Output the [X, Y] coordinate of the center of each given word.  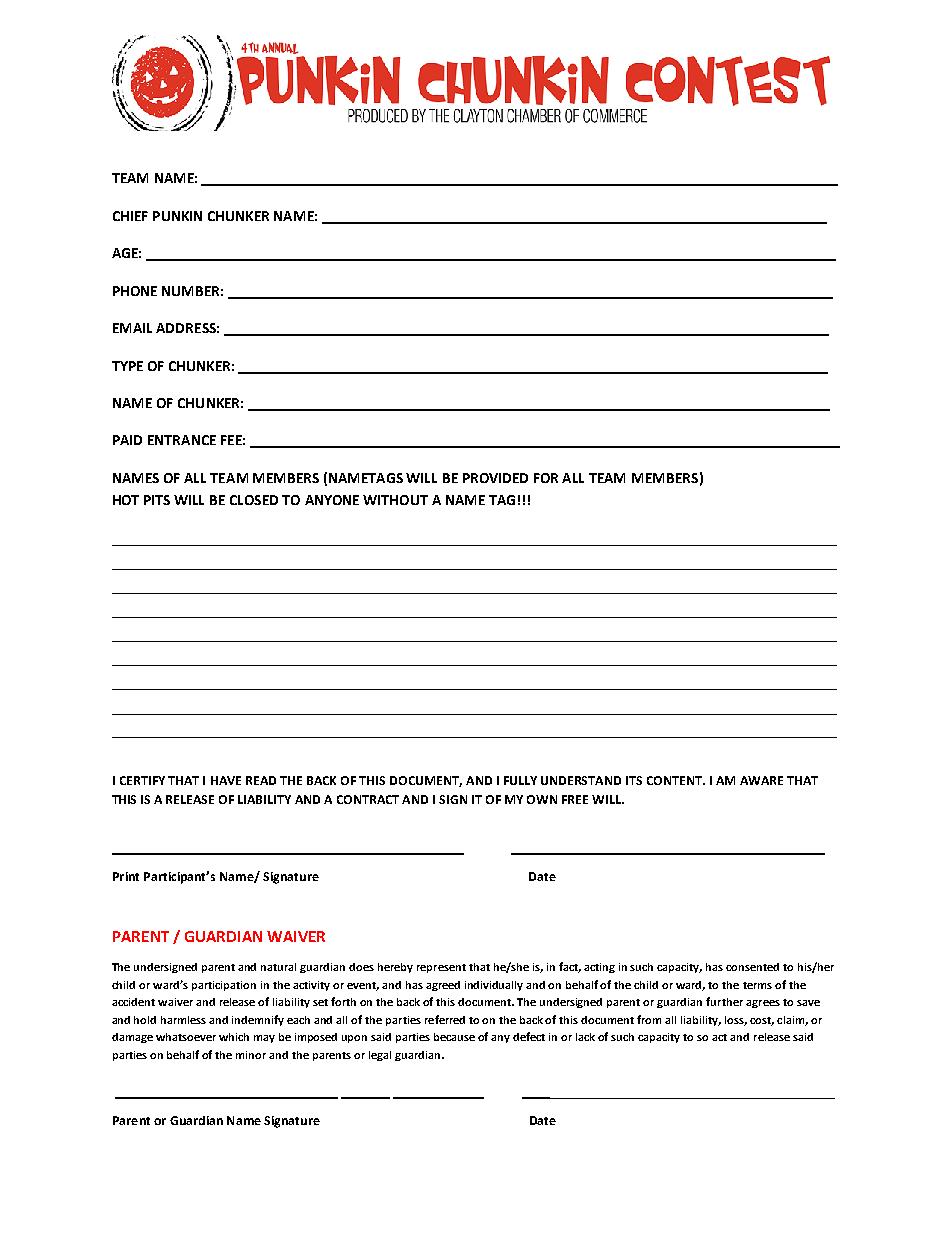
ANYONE [332, 500]
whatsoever [186, 1037]
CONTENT [676, 780]
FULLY [520, 780]
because [454, 1037]
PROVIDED [495, 478]
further [724, 1001]
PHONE [135, 291]
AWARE [761, 780]
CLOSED [254, 500]
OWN [542, 799]
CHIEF [130, 216]
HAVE [226, 780]
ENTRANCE [182, 440]
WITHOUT [395, 500]
